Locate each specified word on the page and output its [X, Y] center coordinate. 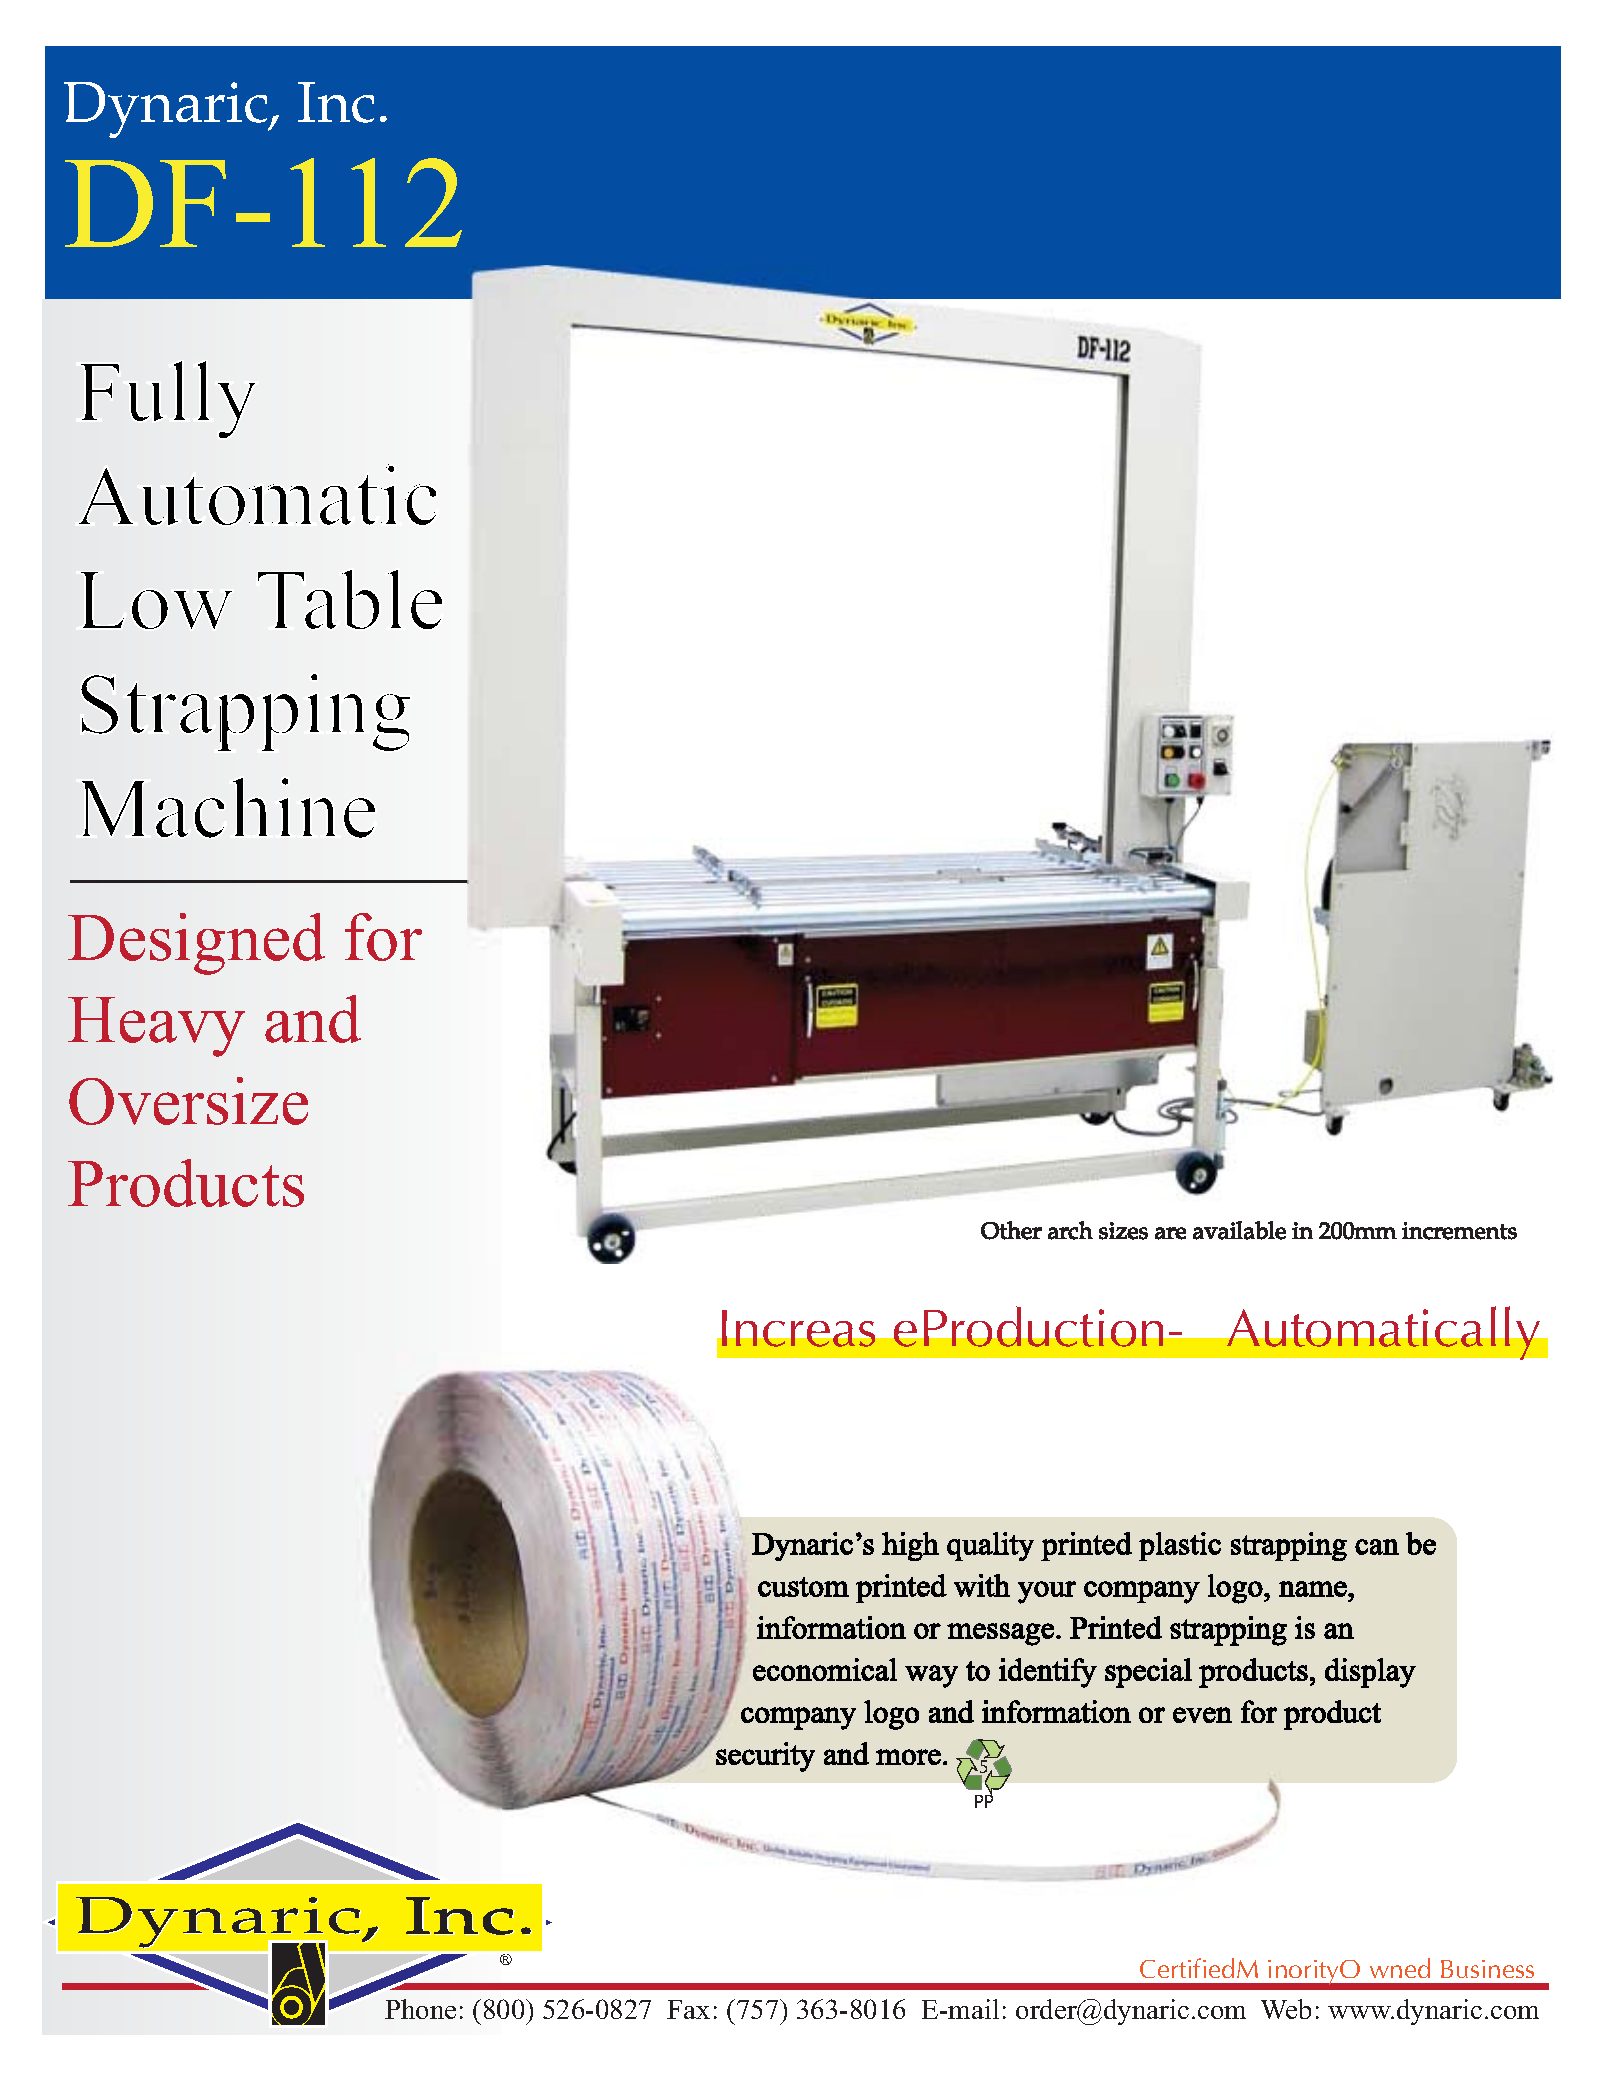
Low [156, 600]
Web [1286, 2009]
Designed [196, 944]
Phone [420, 2009]
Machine [228, 808]
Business [1487, 1969]
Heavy [156, 1027]
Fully [168, 399]
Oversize [188, 1101]
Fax [688, 2009]
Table [350, 599]
